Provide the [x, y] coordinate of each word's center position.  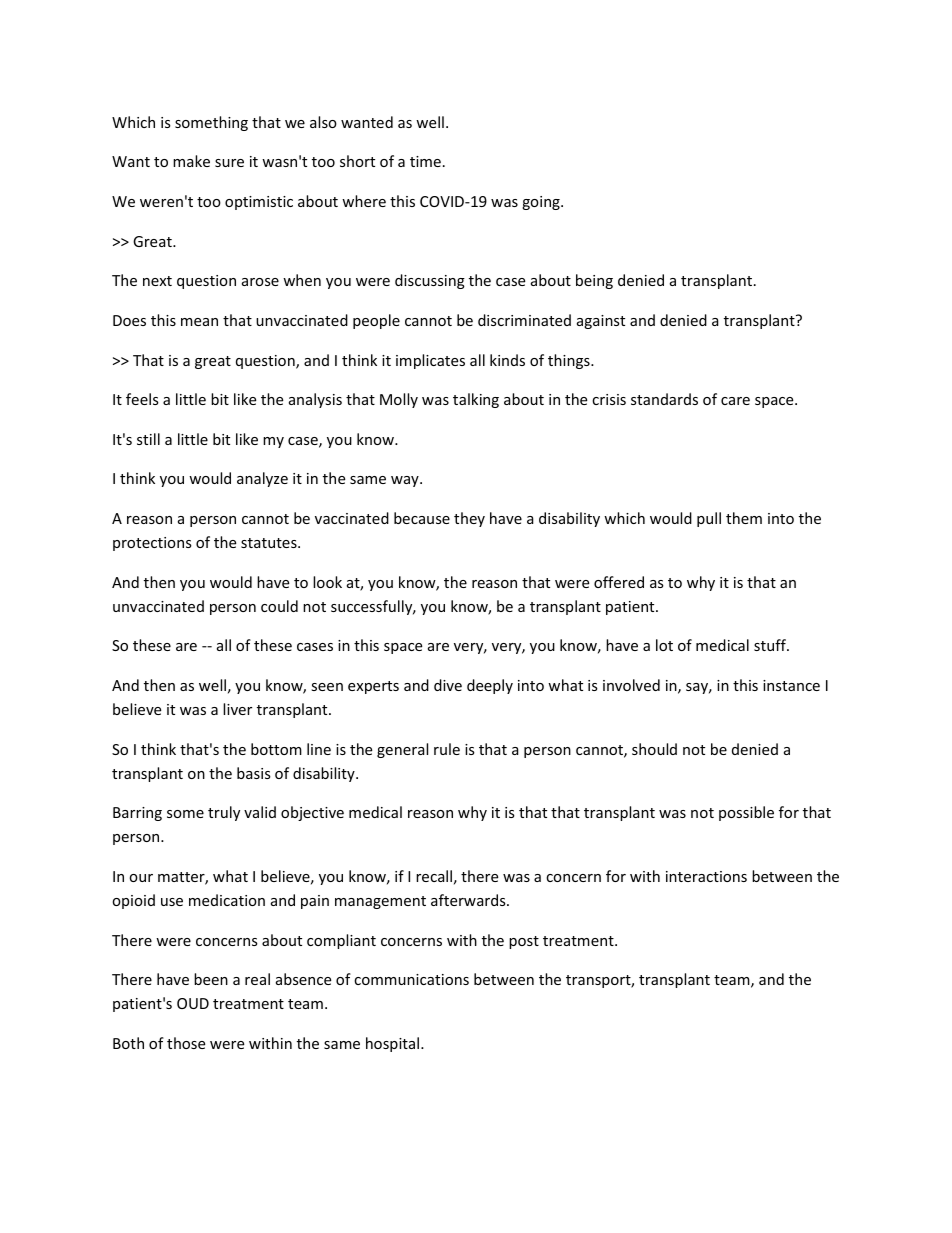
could [279, 606]
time [425, 161]
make [191, 161]
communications [411, 979]
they [469, 519]
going [542, 203]
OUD [193, 1003]
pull [709, 519]
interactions [706, 876]
